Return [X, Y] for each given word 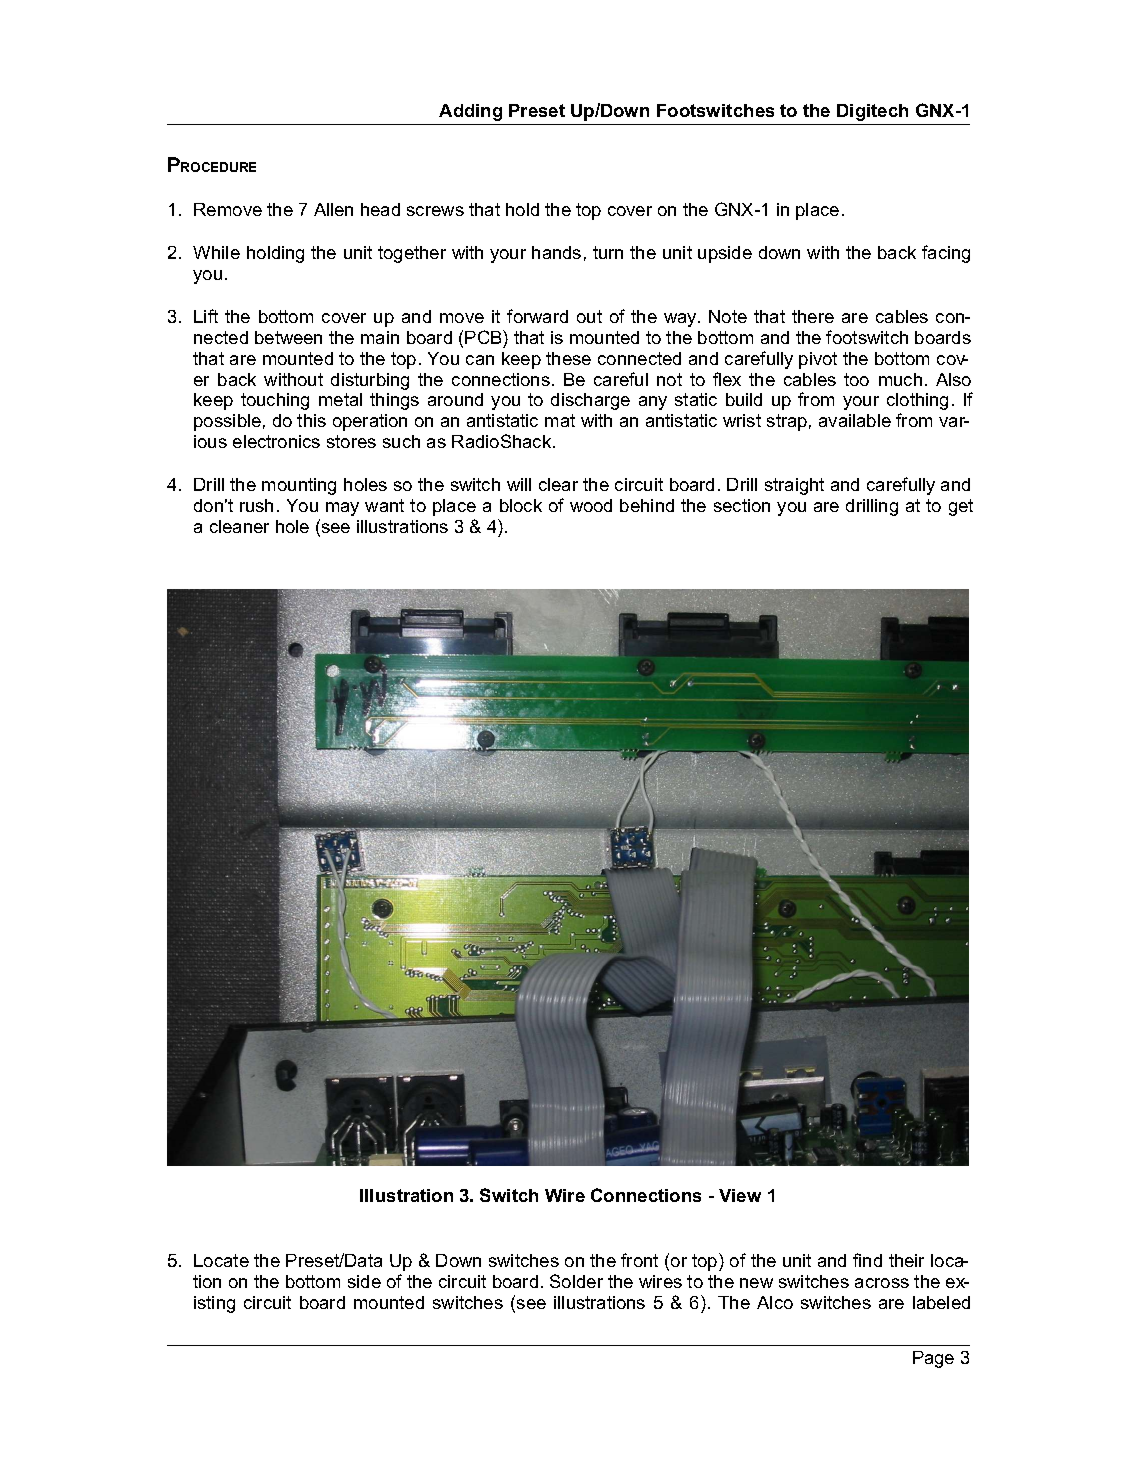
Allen [333, 209]
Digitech [872, 112]
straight [794, 486]
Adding [470, 112]
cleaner [239, 526]
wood [591, 505]
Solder [576, 1281]
